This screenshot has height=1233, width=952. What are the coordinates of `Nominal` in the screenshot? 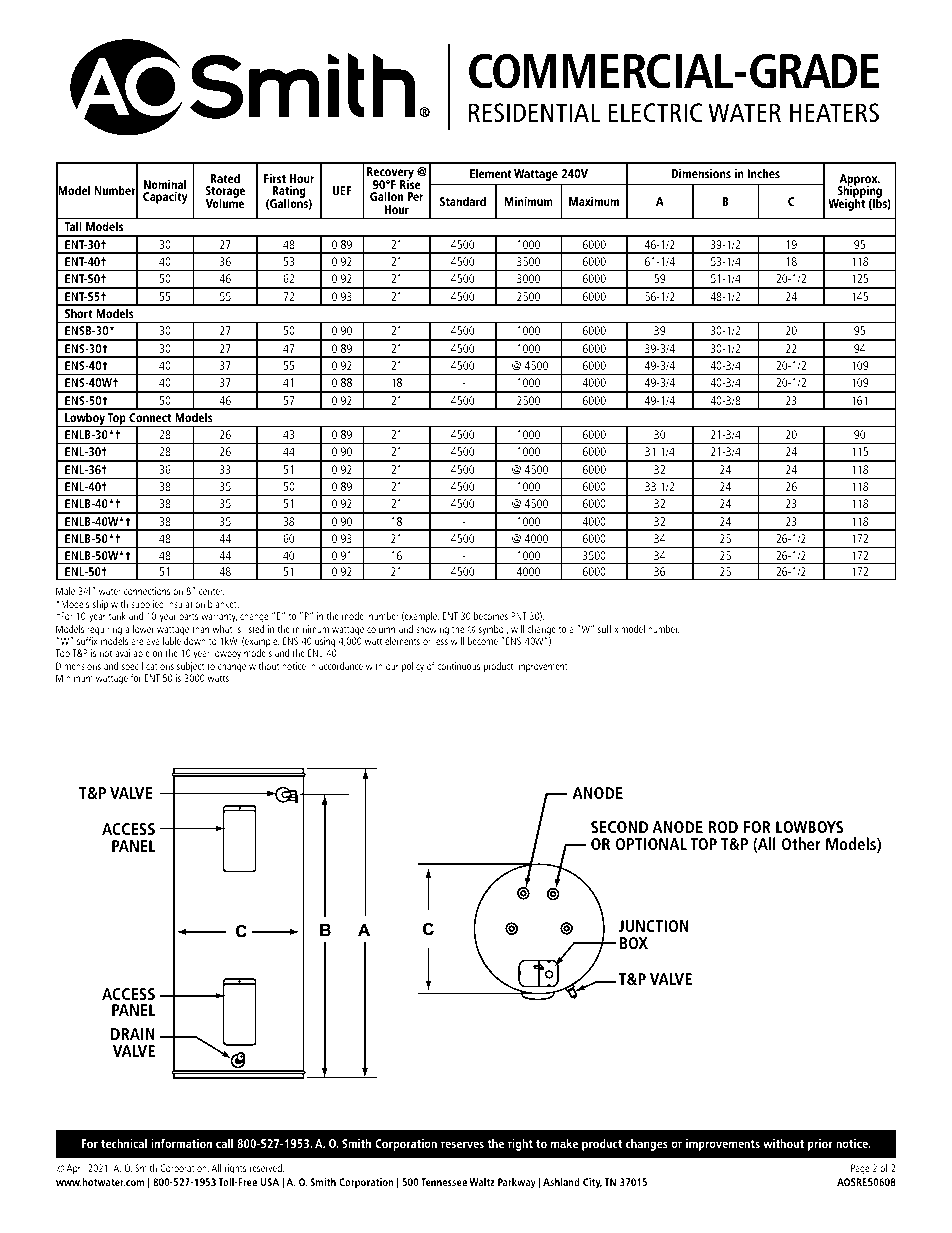 It's located at (165, 184).
